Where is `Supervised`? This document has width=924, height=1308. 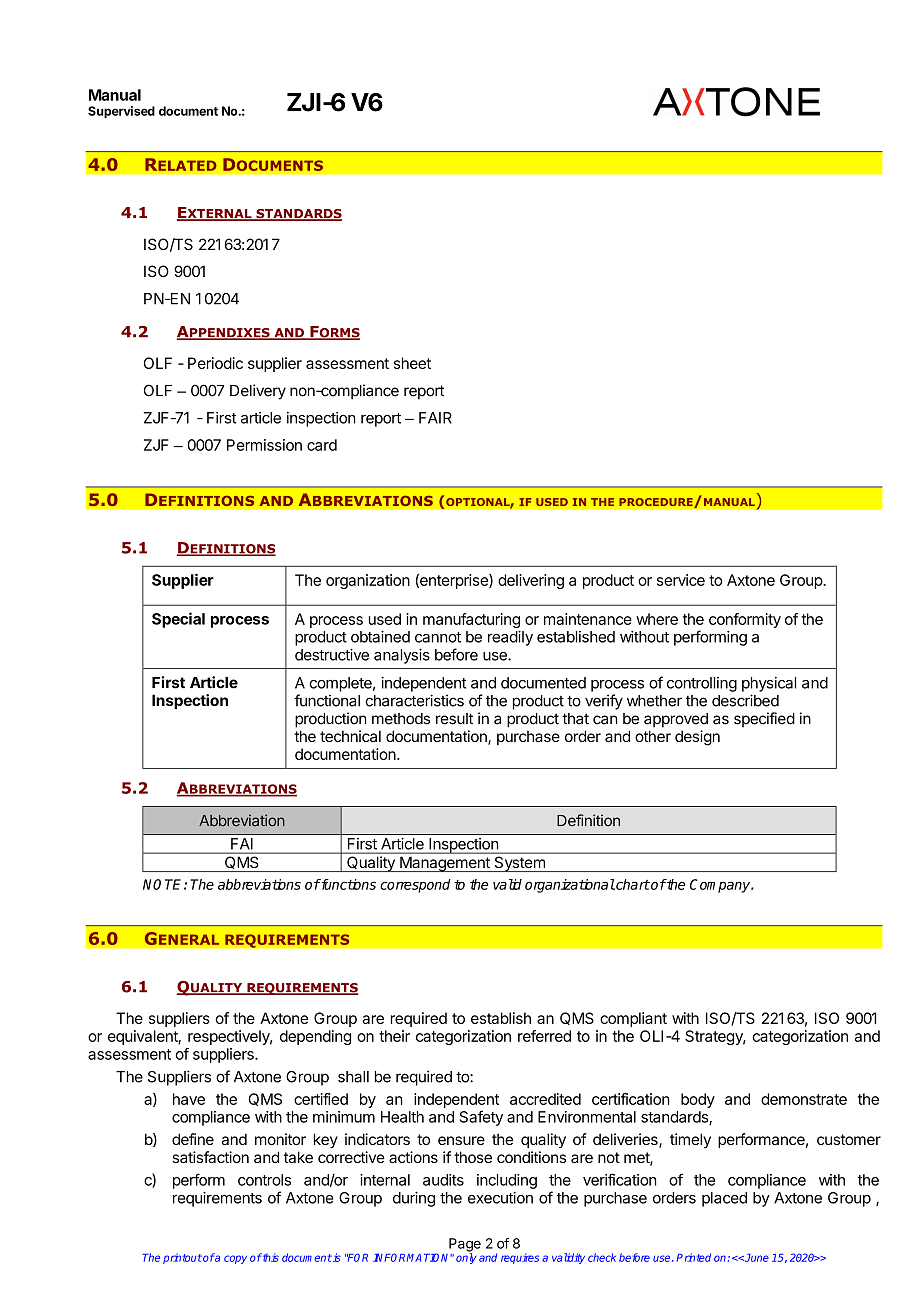
Supervised is located at coordinates (121, 112).
